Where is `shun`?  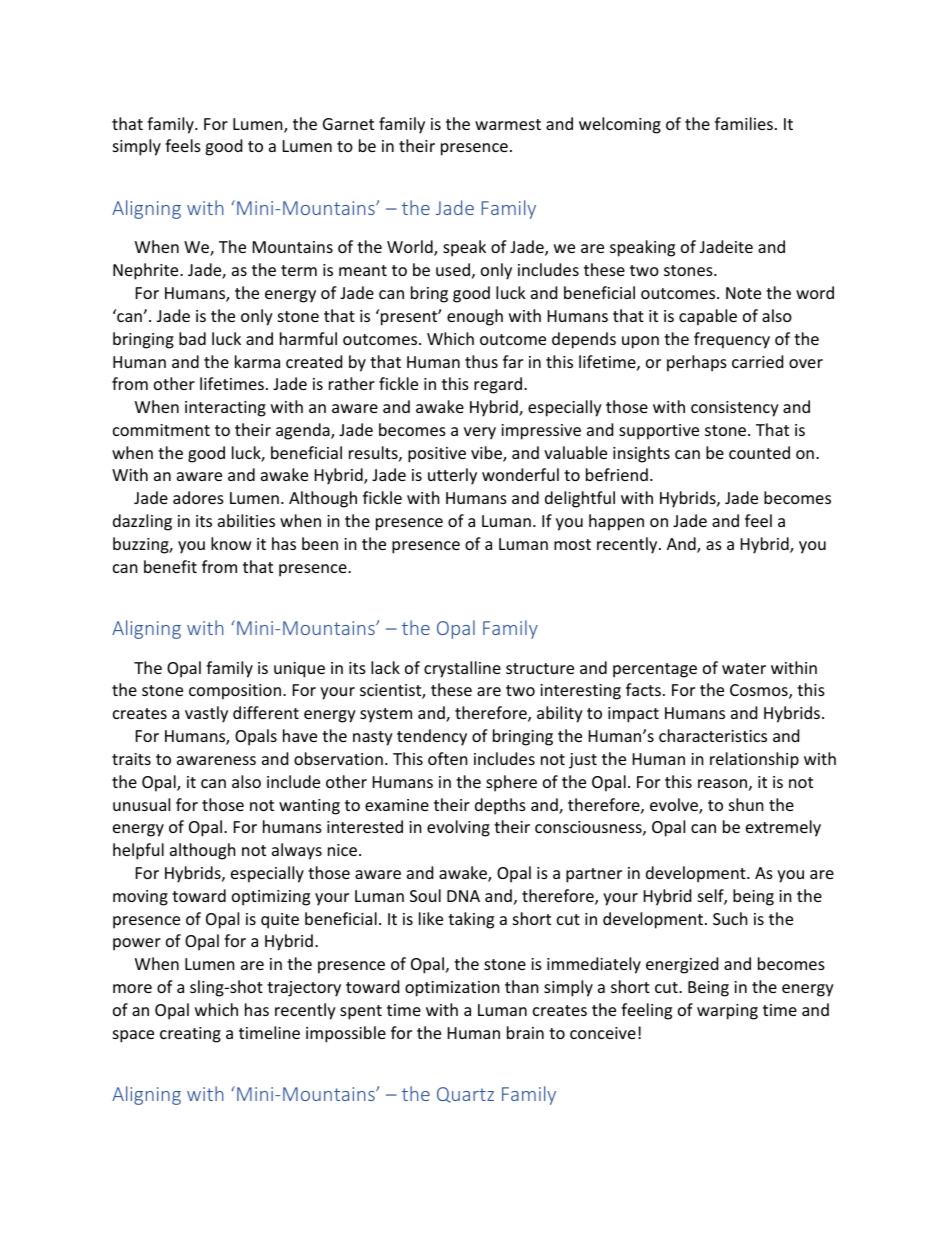 shun is located at coordinates (746, 804).
